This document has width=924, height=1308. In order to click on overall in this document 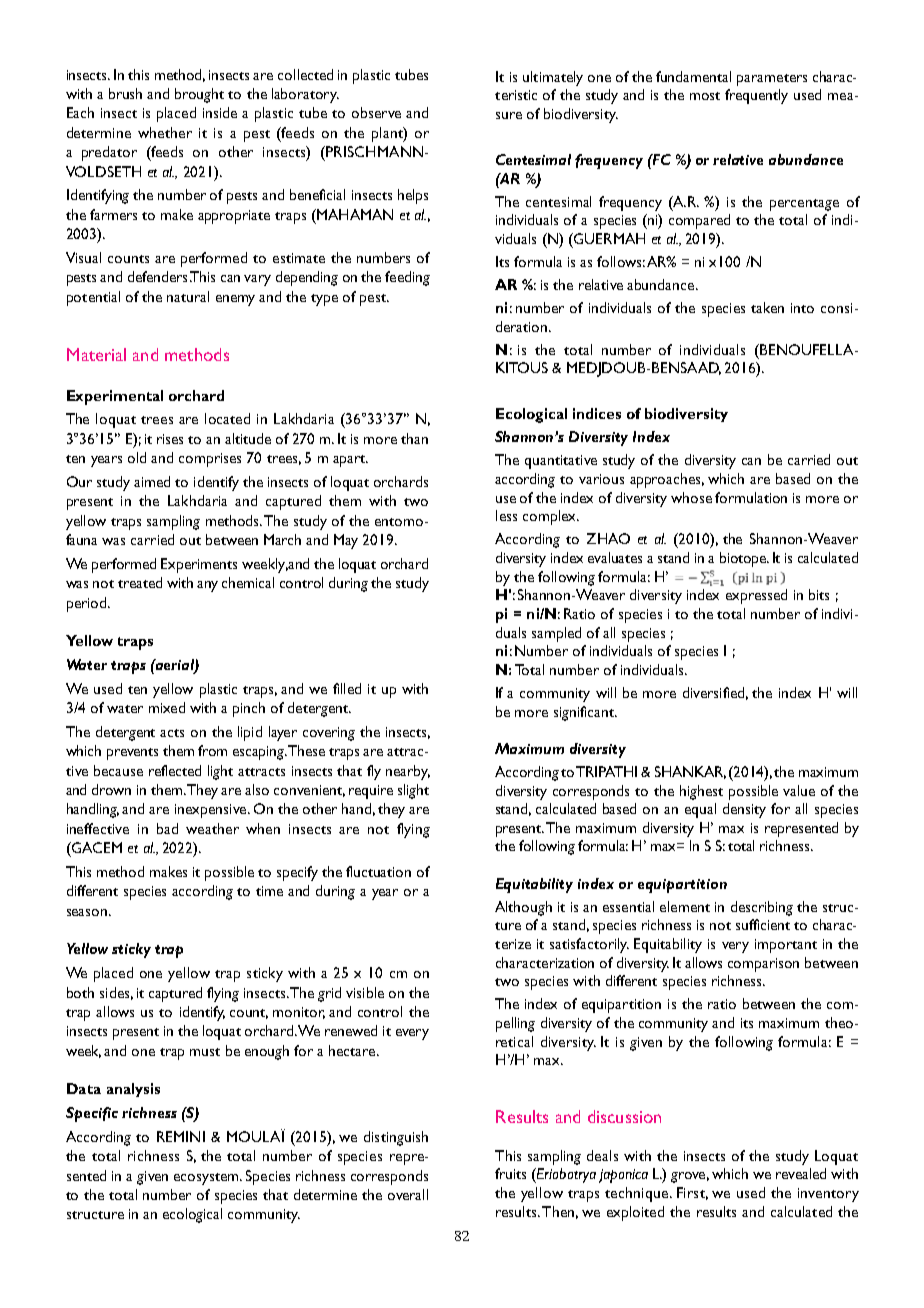, I will do `click(408, 1194)`.
